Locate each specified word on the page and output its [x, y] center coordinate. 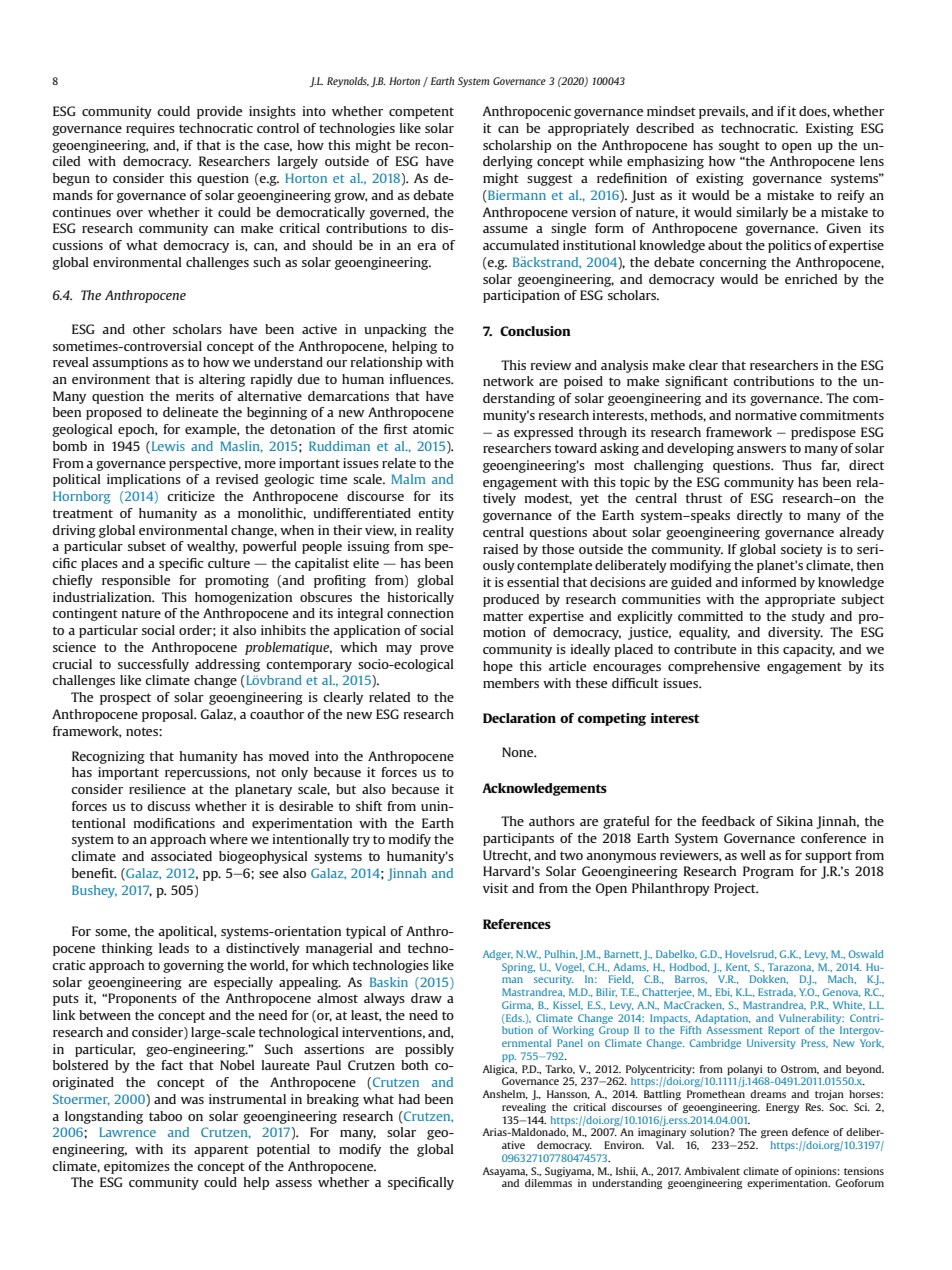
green [774, 1134]
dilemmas [548, 1183]
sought [739, 146]
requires [150, 129]
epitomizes [137, 1167]
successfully [153, 665]
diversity [795, 633]
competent [421, 113]
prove [437, 650]
